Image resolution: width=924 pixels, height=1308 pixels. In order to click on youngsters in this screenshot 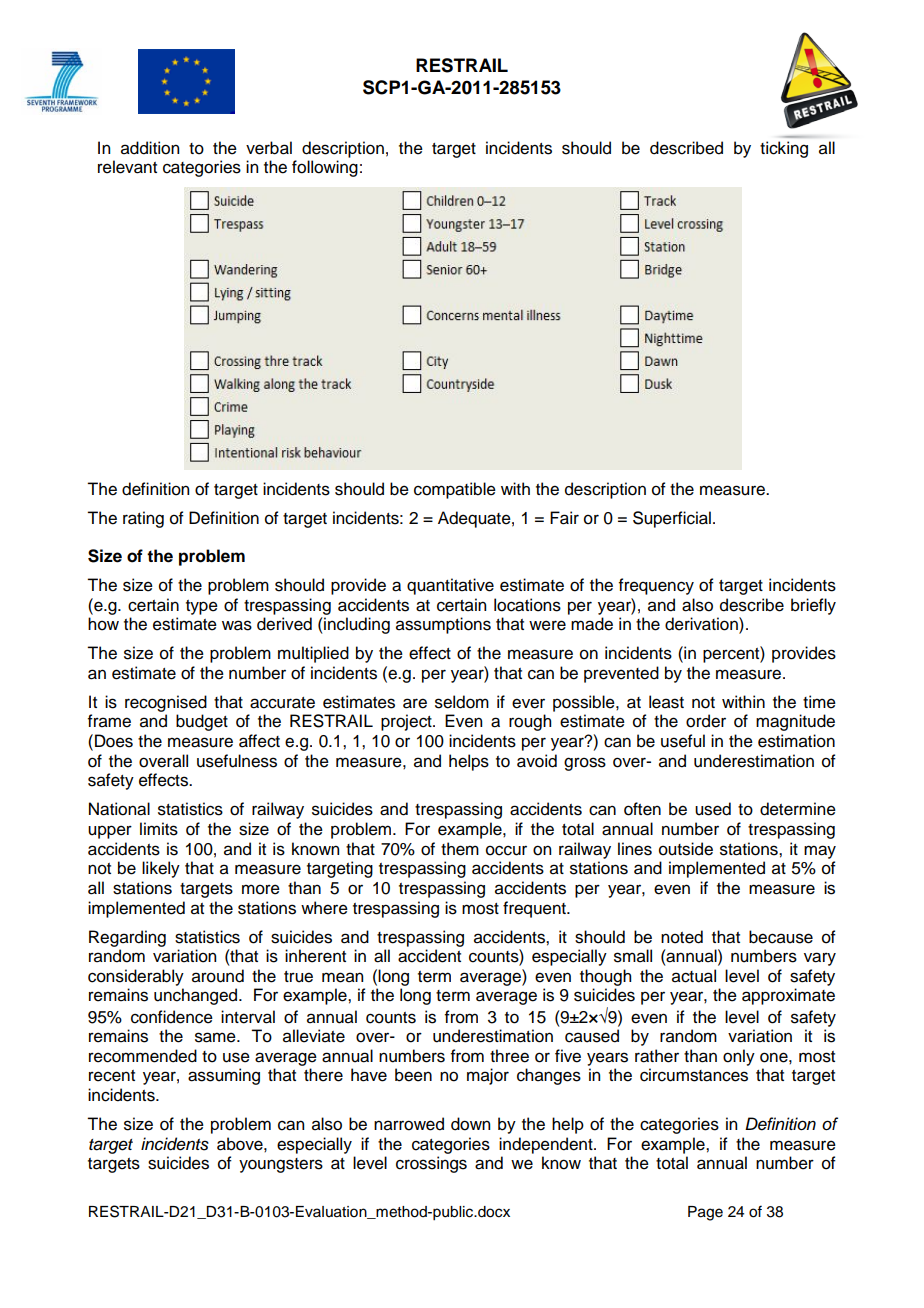, I will do `click(281, 1165)`.
